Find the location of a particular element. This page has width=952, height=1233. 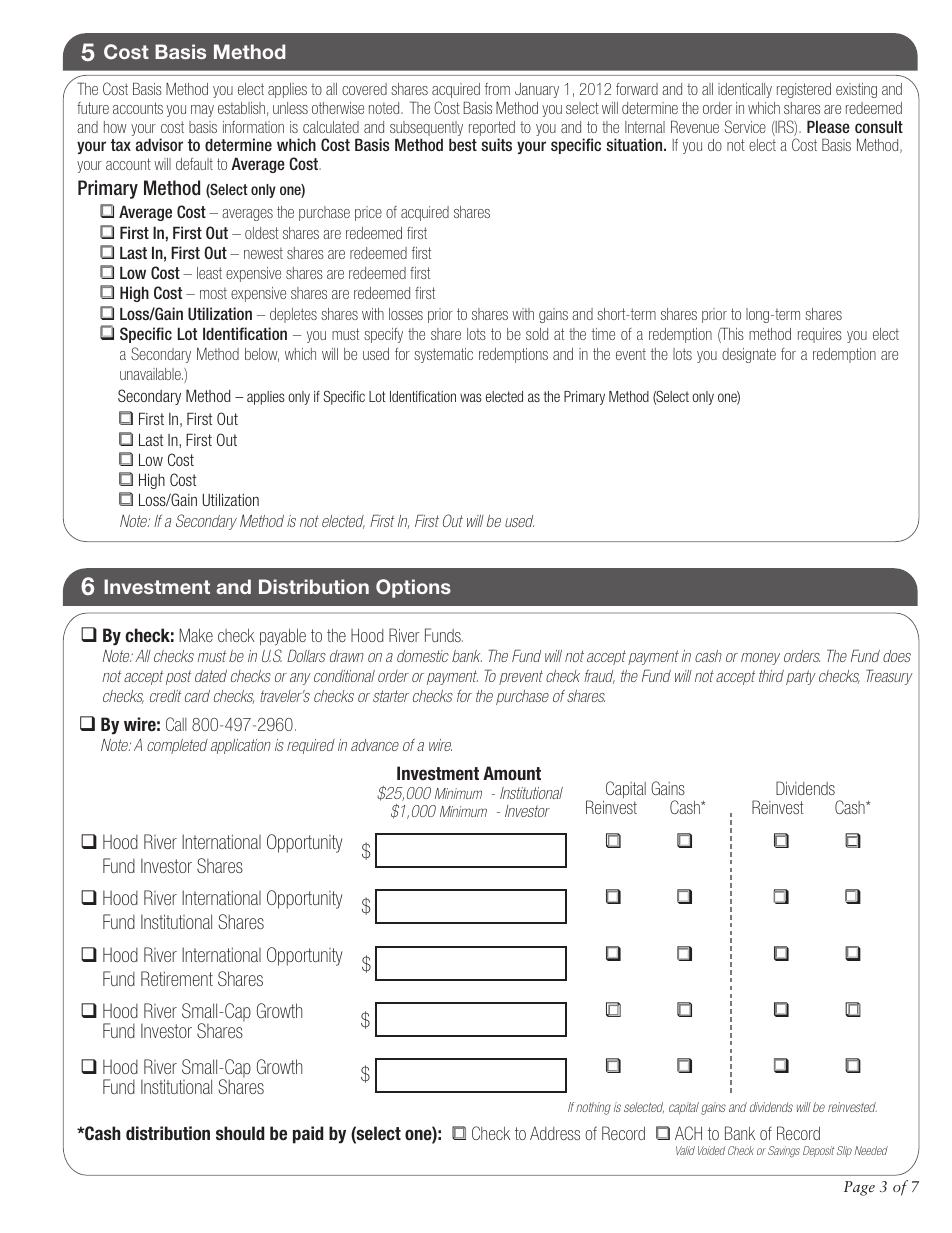

should is located at coordinates (240, 1133).
